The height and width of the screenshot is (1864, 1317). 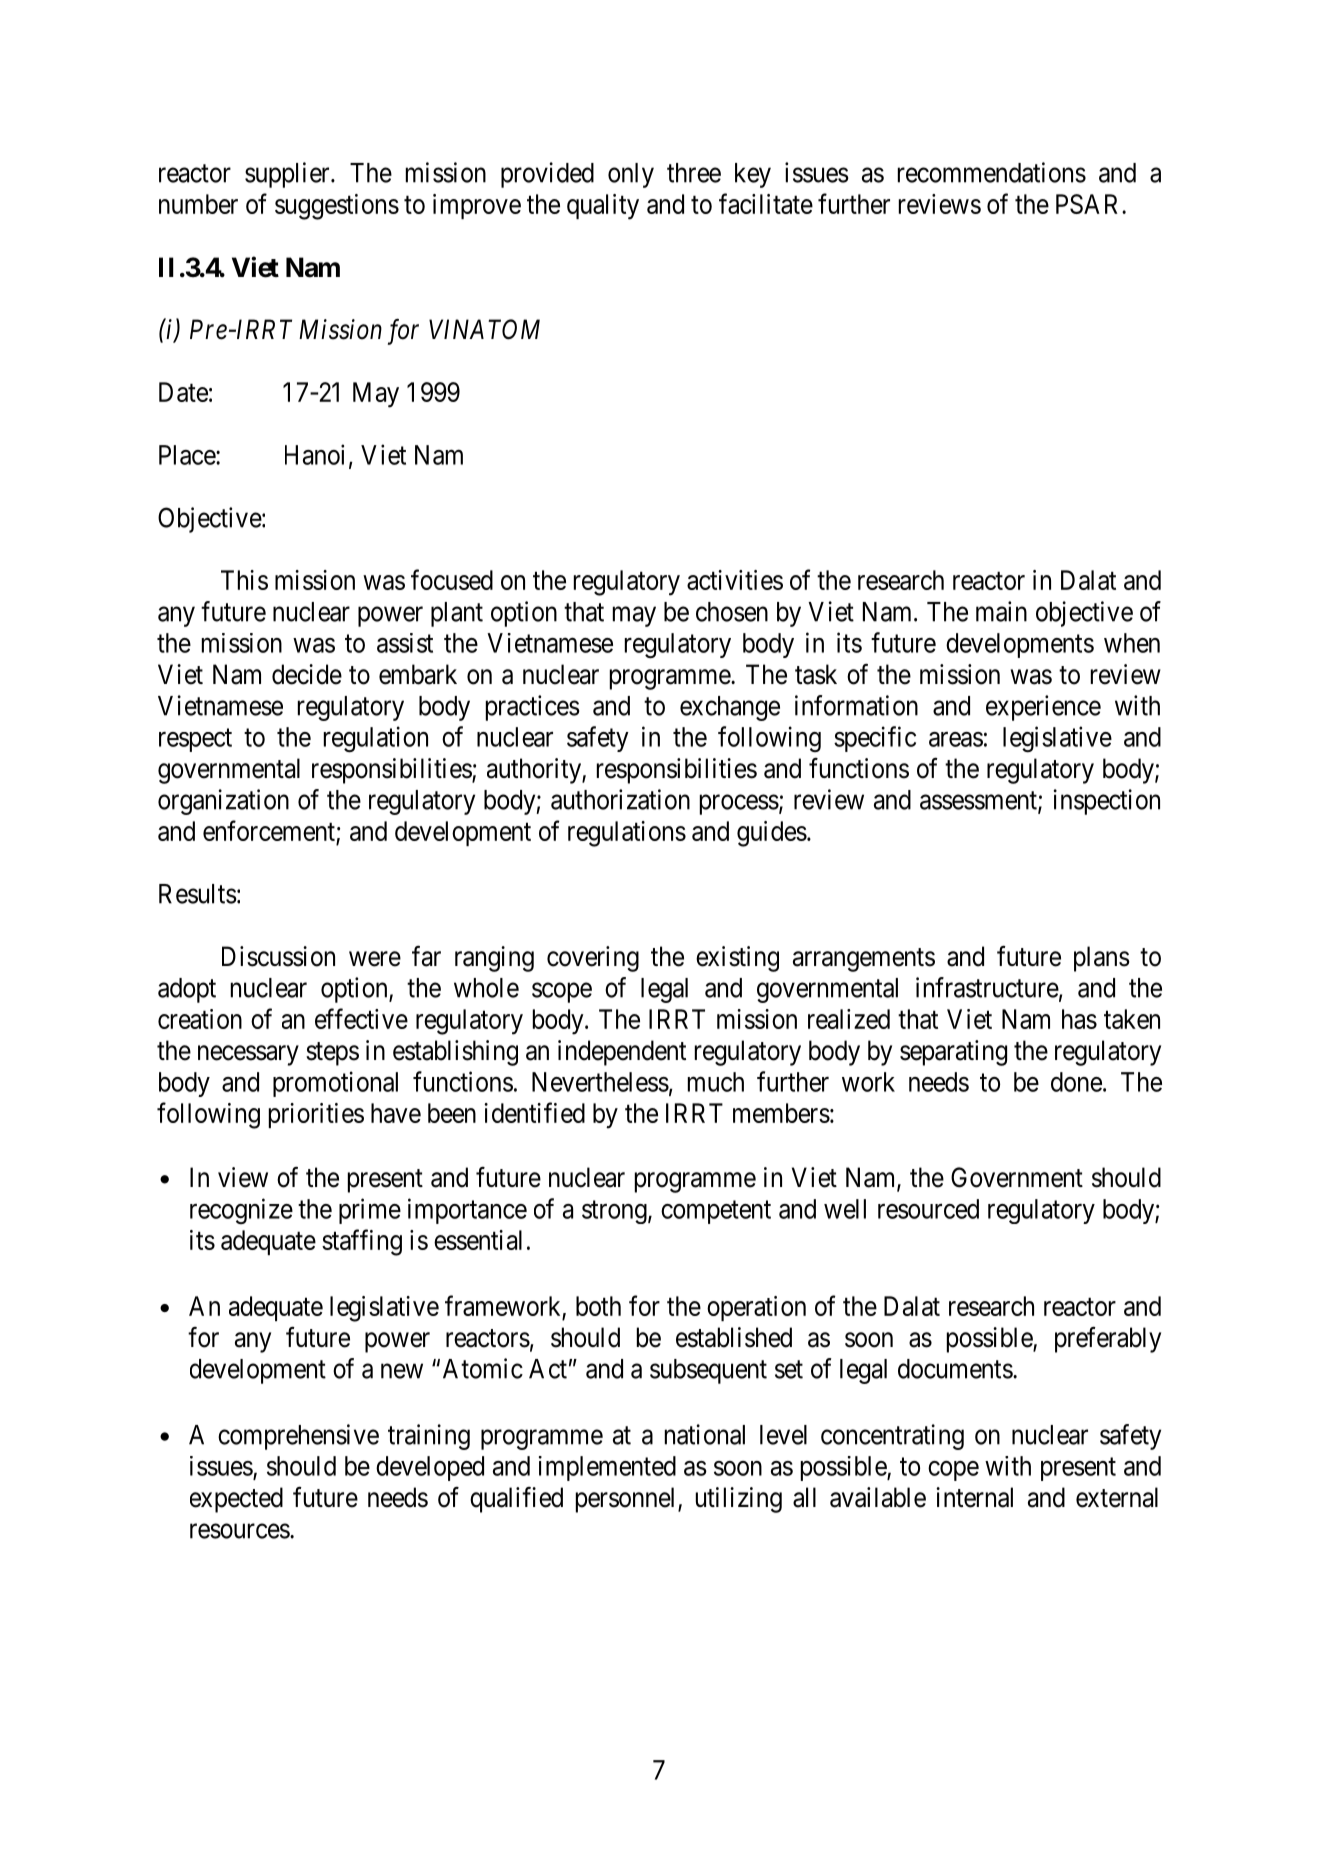 I want to click on suggestions, so click(x=337, y=207).
